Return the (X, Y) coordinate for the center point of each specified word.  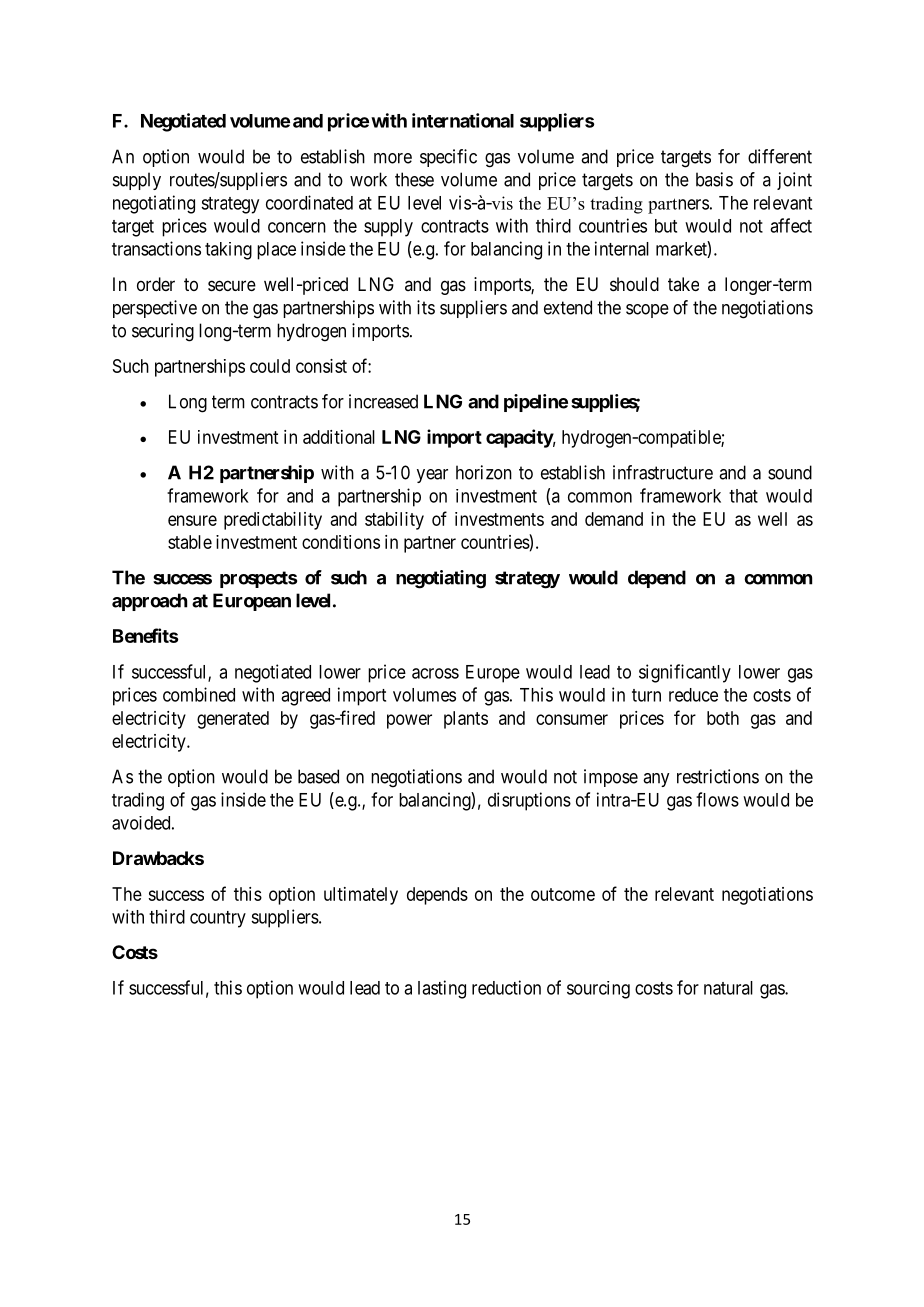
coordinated (309, 202)
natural (728, 988)
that (743, 496)
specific (448, 158)
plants (466, 720)
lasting (442, 989)
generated (233, 720)
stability (394, 521)
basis (714, 179)
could (270, 366)
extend (568, 307)
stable (190, 542)
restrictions (718, 776)
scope (647, 311)
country (218, 919)
